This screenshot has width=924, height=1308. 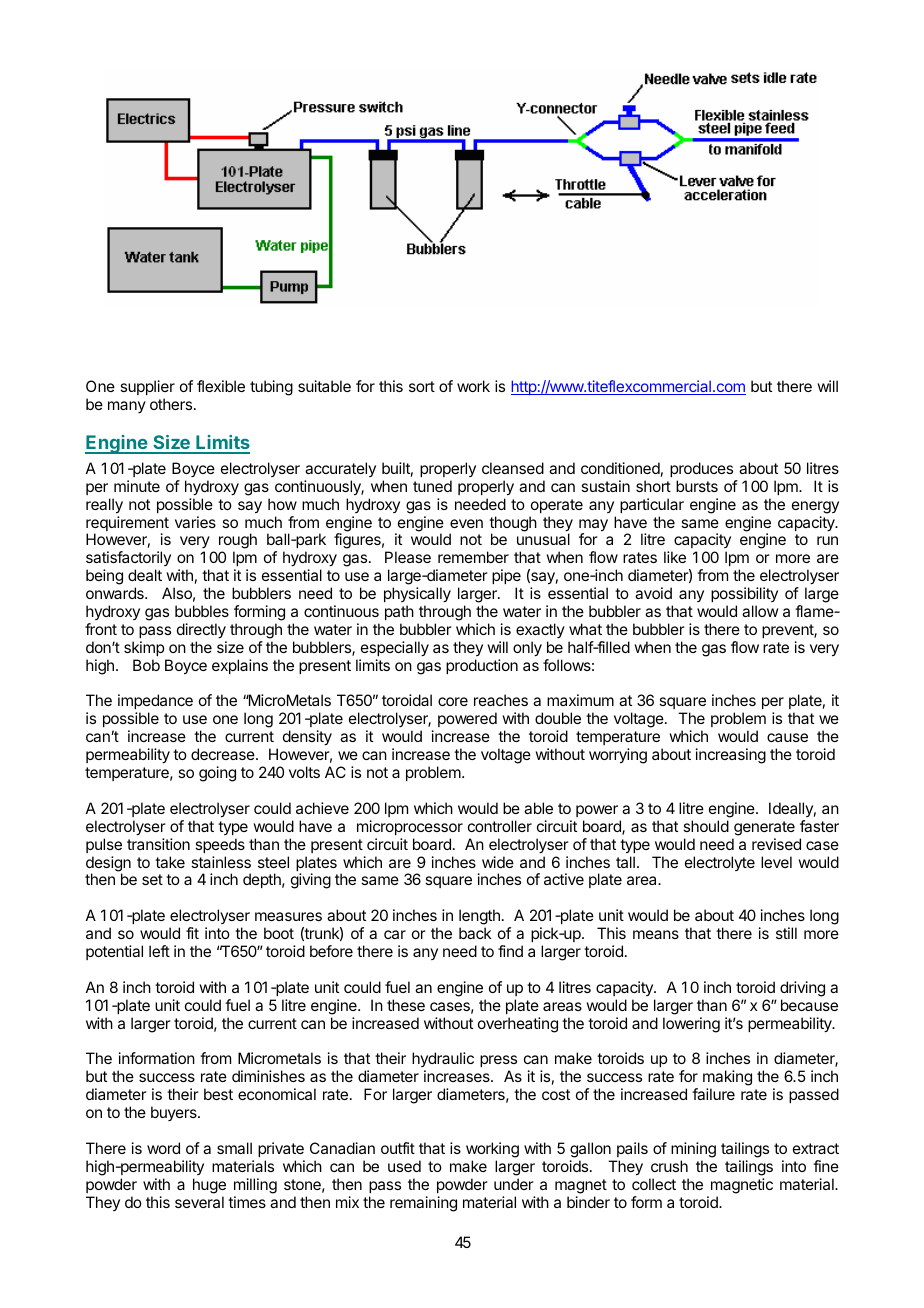 I want to click on huge, so click(x=209, y=1186).
